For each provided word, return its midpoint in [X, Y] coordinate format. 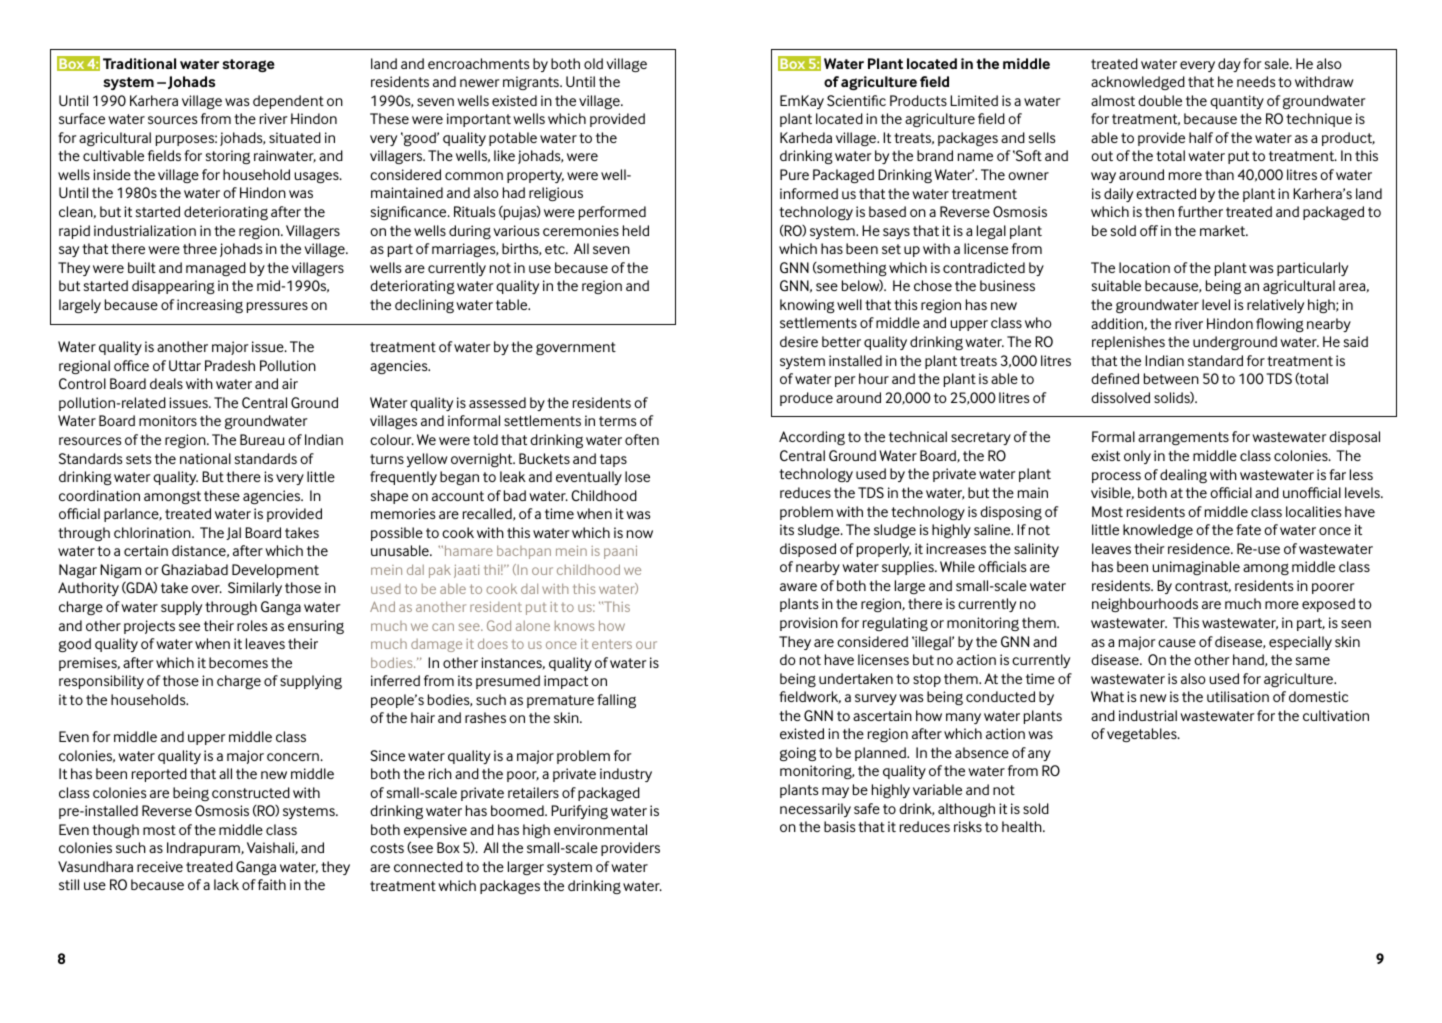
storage [248, 65]
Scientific [856, 100]
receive [160, 866]
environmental [600, 829]
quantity [1237, 102]
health [1023, 826]
